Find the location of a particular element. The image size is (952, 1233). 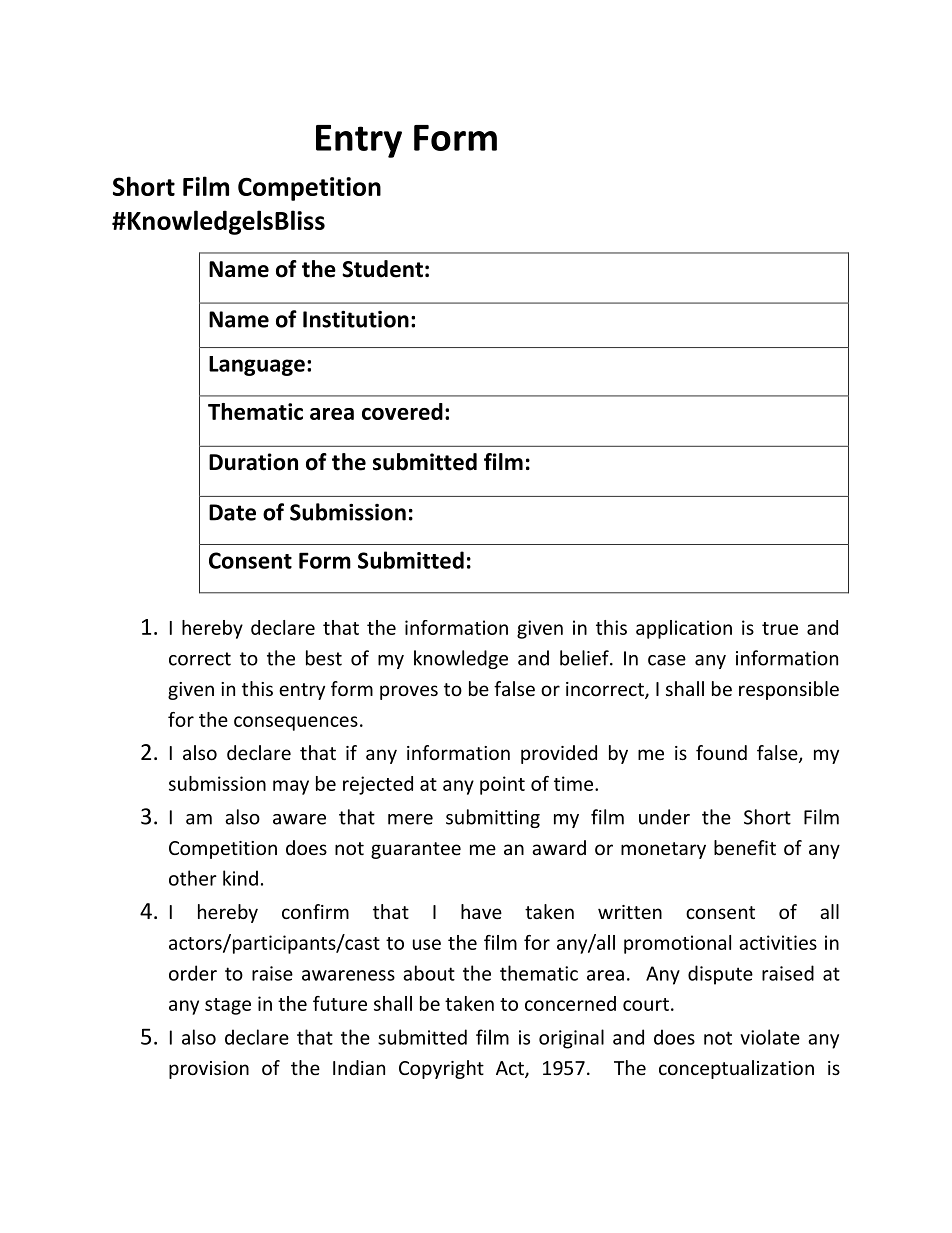

Copyright is located at coordinates (441, 1069).
